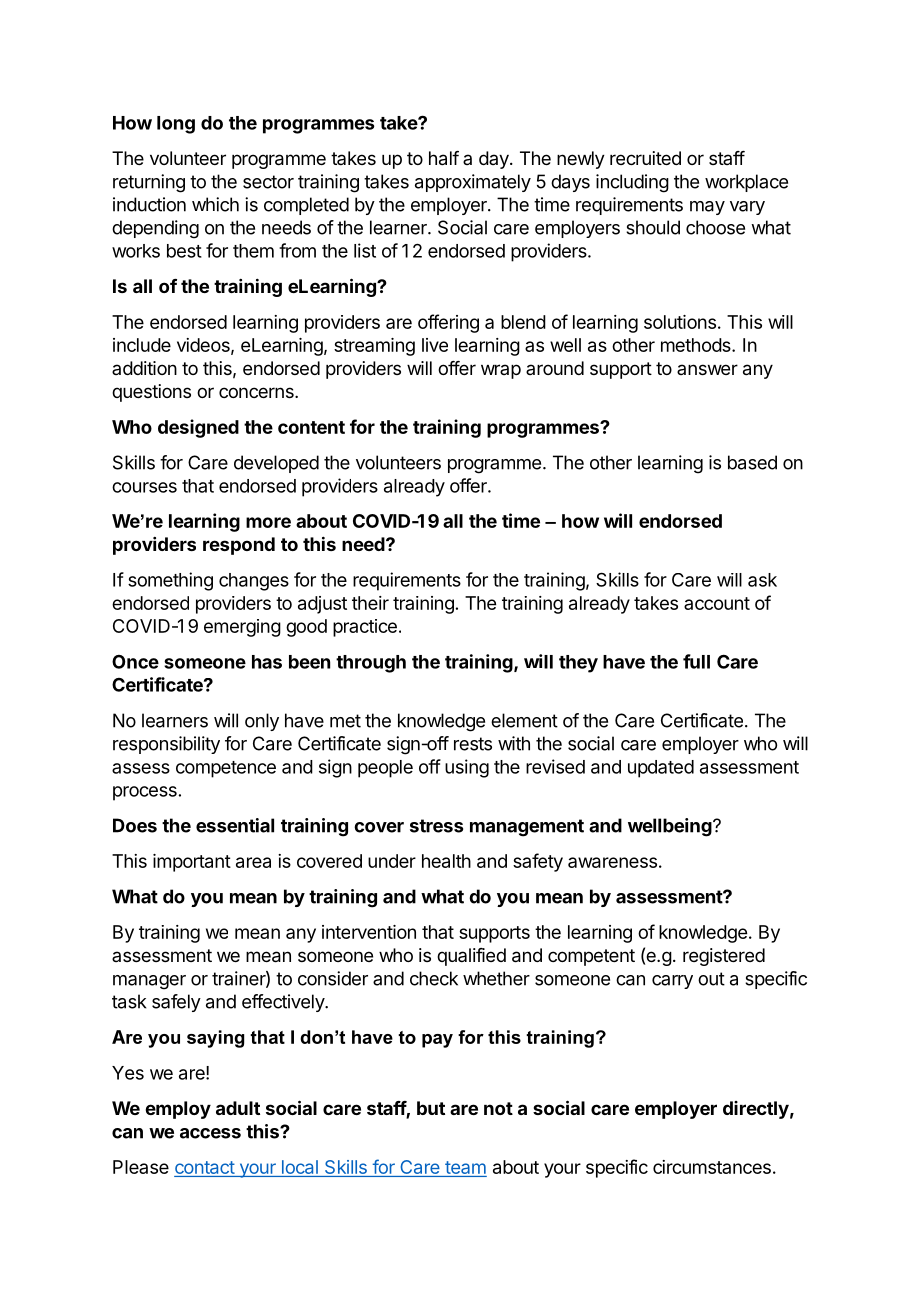  What do you see at coordinates (696, 661) in the image?
I see `full` at bounding box center [696, 661].
